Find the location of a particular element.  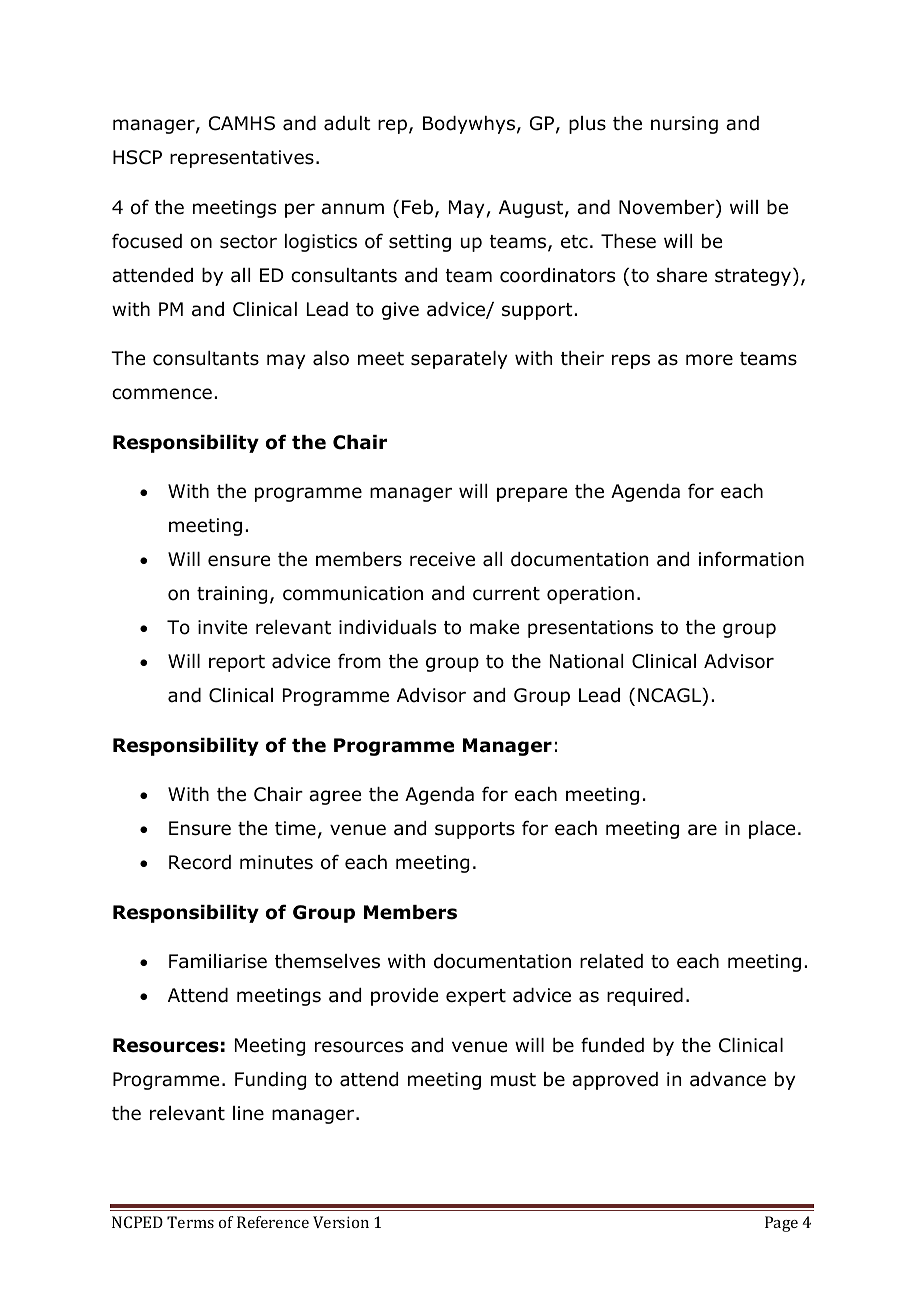

make is located at coordinates (494, 627).
